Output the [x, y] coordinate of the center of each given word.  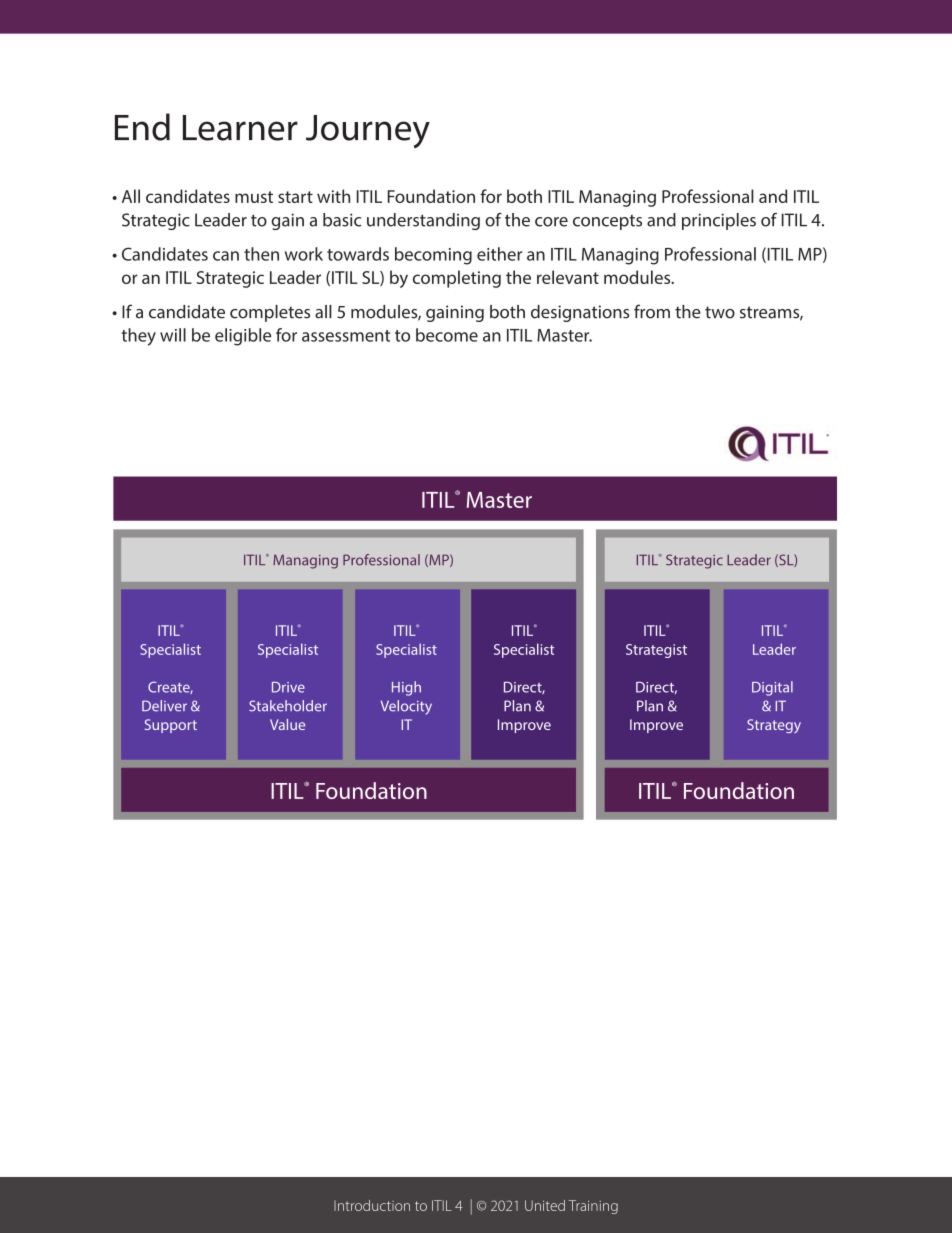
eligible [243, 337]
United [545, 1205]
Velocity [406, 707]
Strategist [656, 651]
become [447, 335]
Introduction [372, 1205]
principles [719, 221]
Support [171, 726]
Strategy [774, 726]
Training [593, 1207]
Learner [240, 128]
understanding [423, 221]
